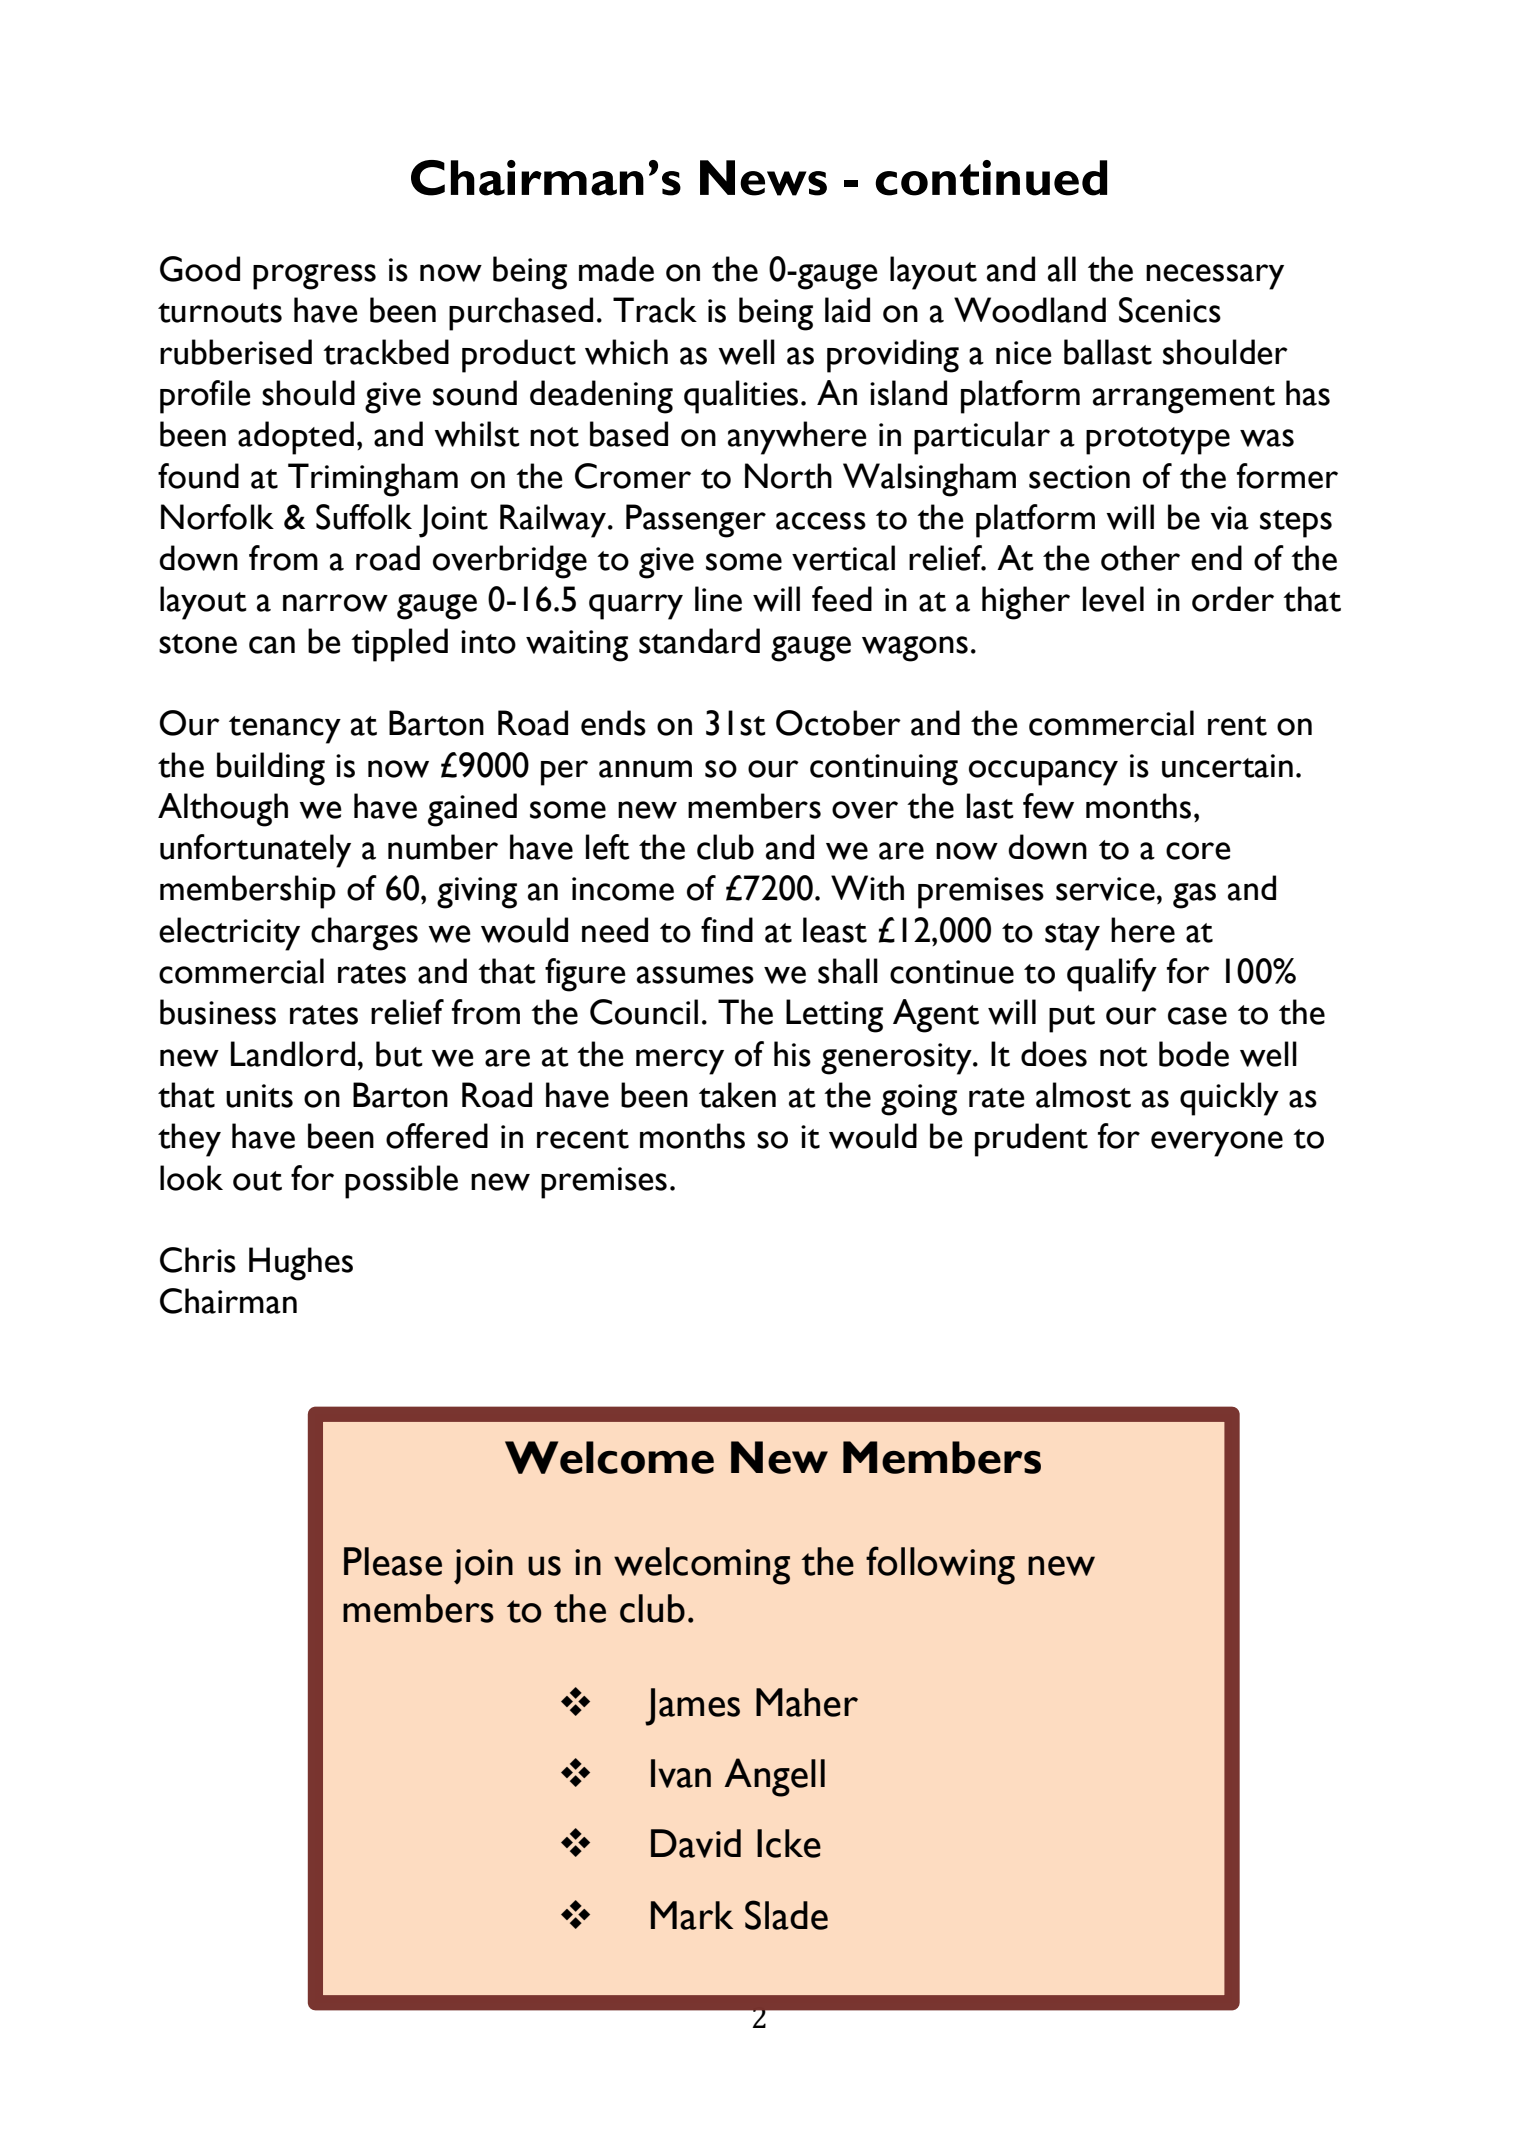 The image size is (1514, 2141). I want to click on Welcome, so click(609, 1457).
